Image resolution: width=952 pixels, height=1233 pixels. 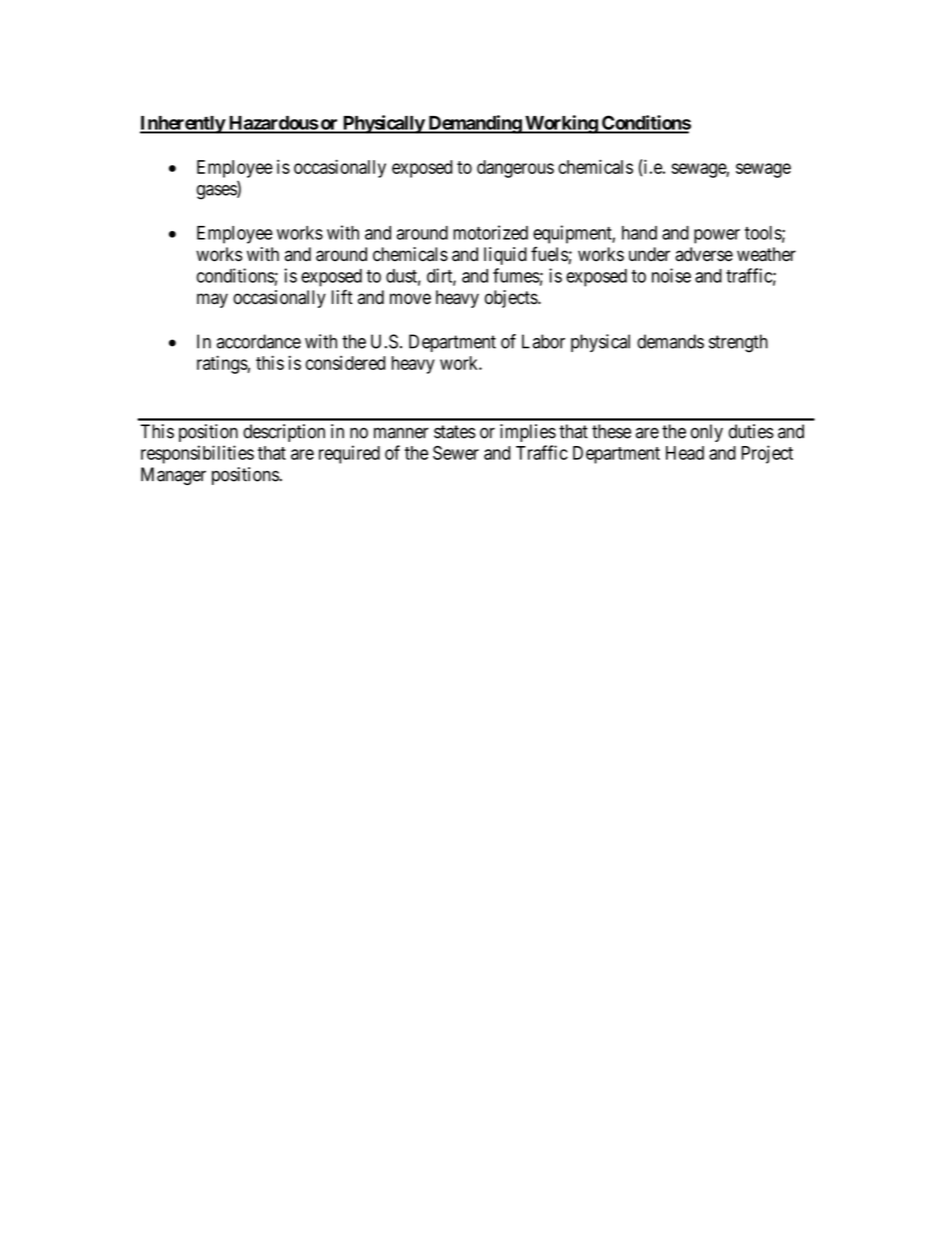 What do you see at coordinates (474, 124) in the image?
I see `Demanding` at bounding box center [474, 124].
